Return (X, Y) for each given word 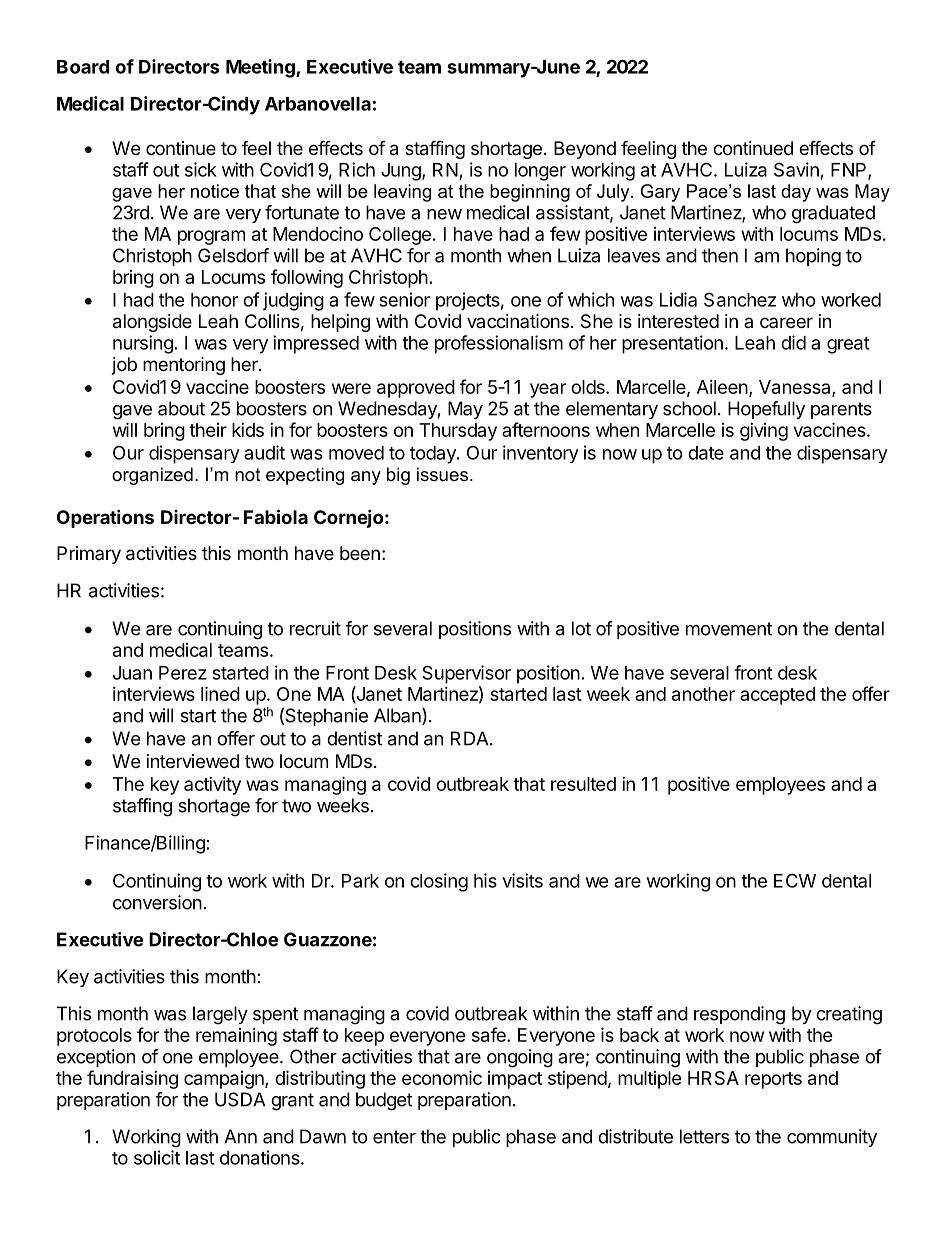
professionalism (499, 344)
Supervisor (466, 674)
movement (729, 629)
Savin (796, 169)
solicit (157, 1157)
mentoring (184, 366)
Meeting (261, 68)
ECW (795, 880)
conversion (157, 902)
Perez (183, 673)
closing (439, 882)
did (793, 342)
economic (442, 1077)
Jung (402, 172)
